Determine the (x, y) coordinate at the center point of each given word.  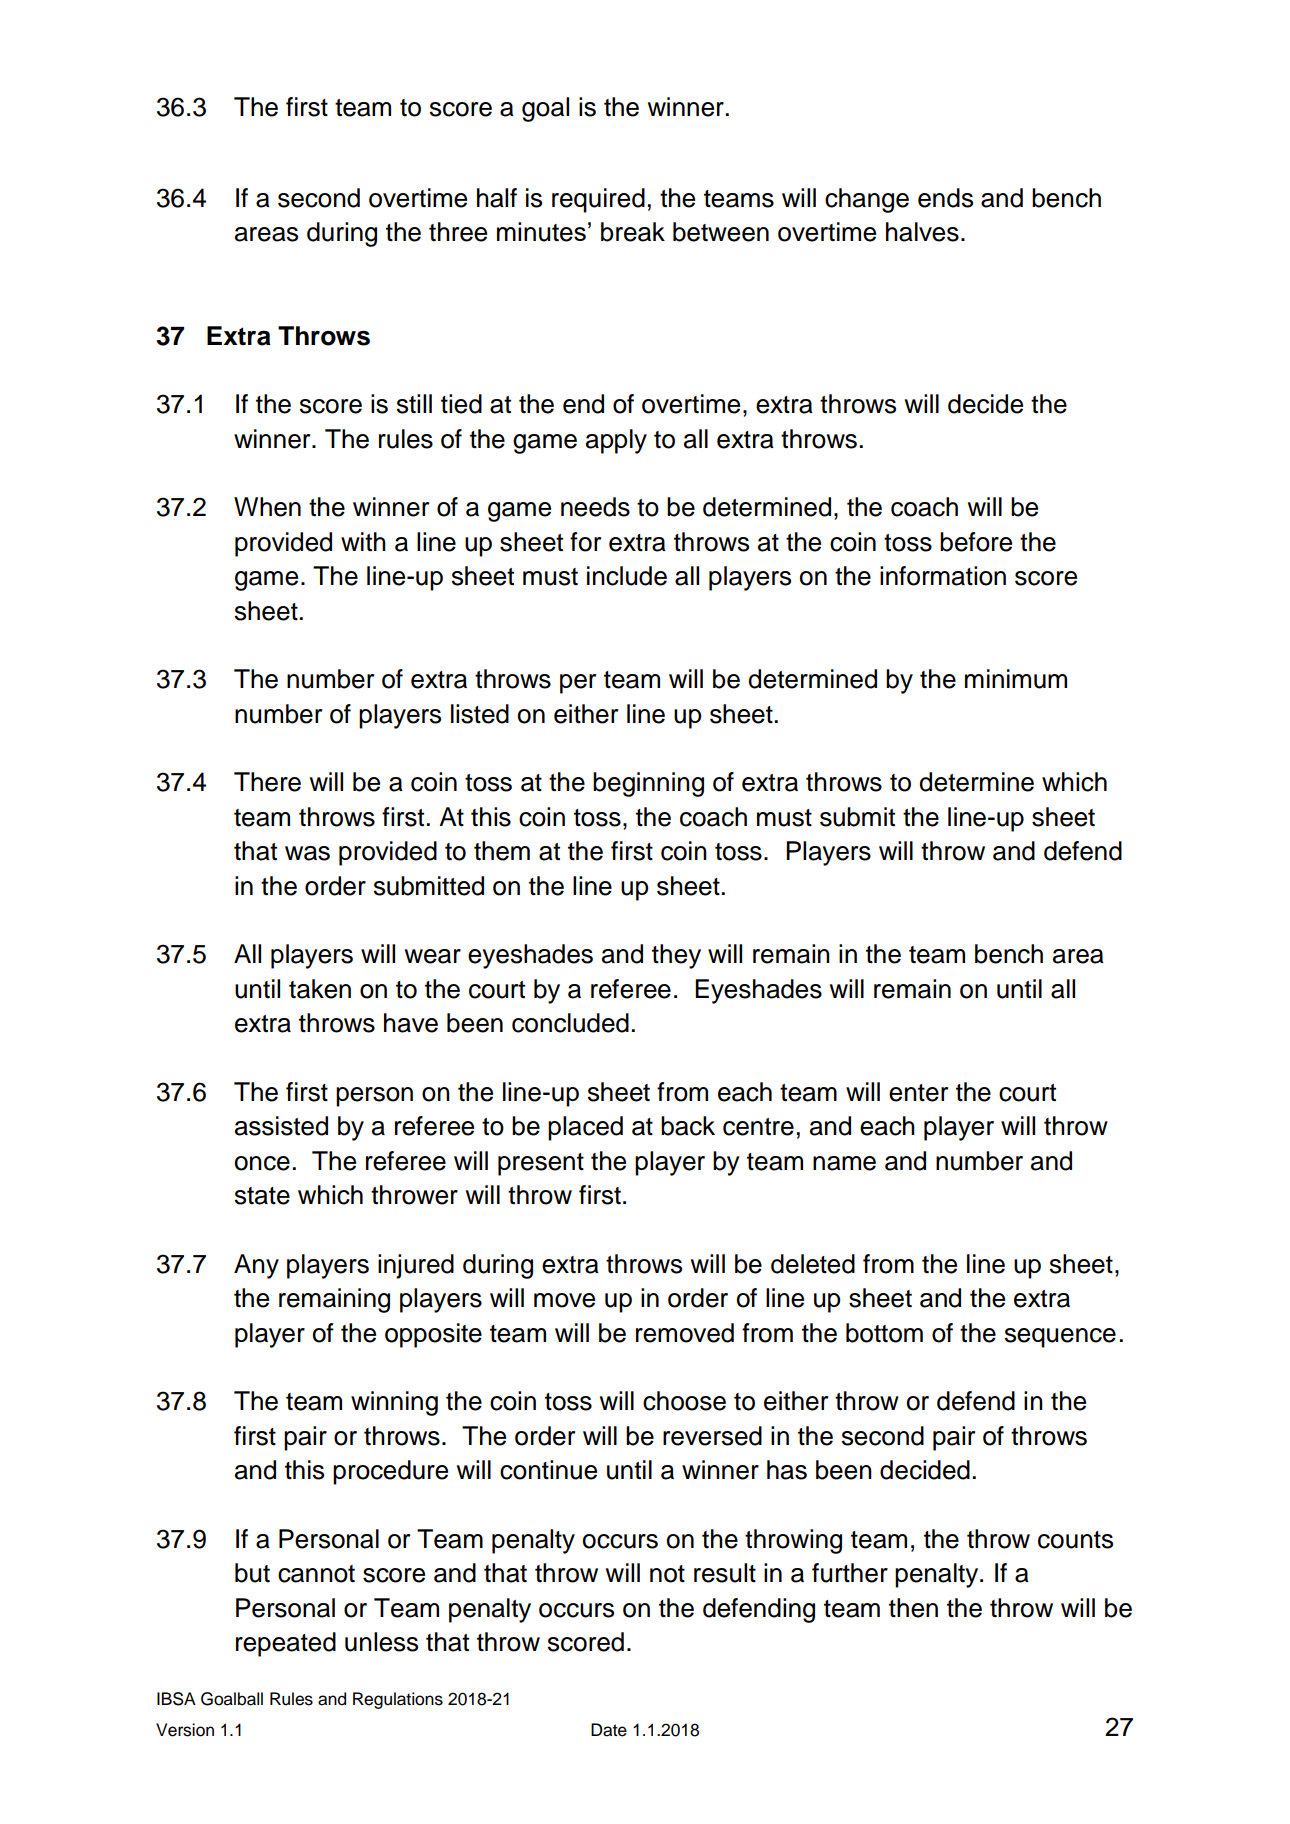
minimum (1016, 679)
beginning (648, 784)
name (844, 1163)
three (458, 232)
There (267, 782)
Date (609, 1730)
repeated (286, 1644)
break (633, 232)
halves (922, 232)
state (262, 1196)
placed (585, 1128)
